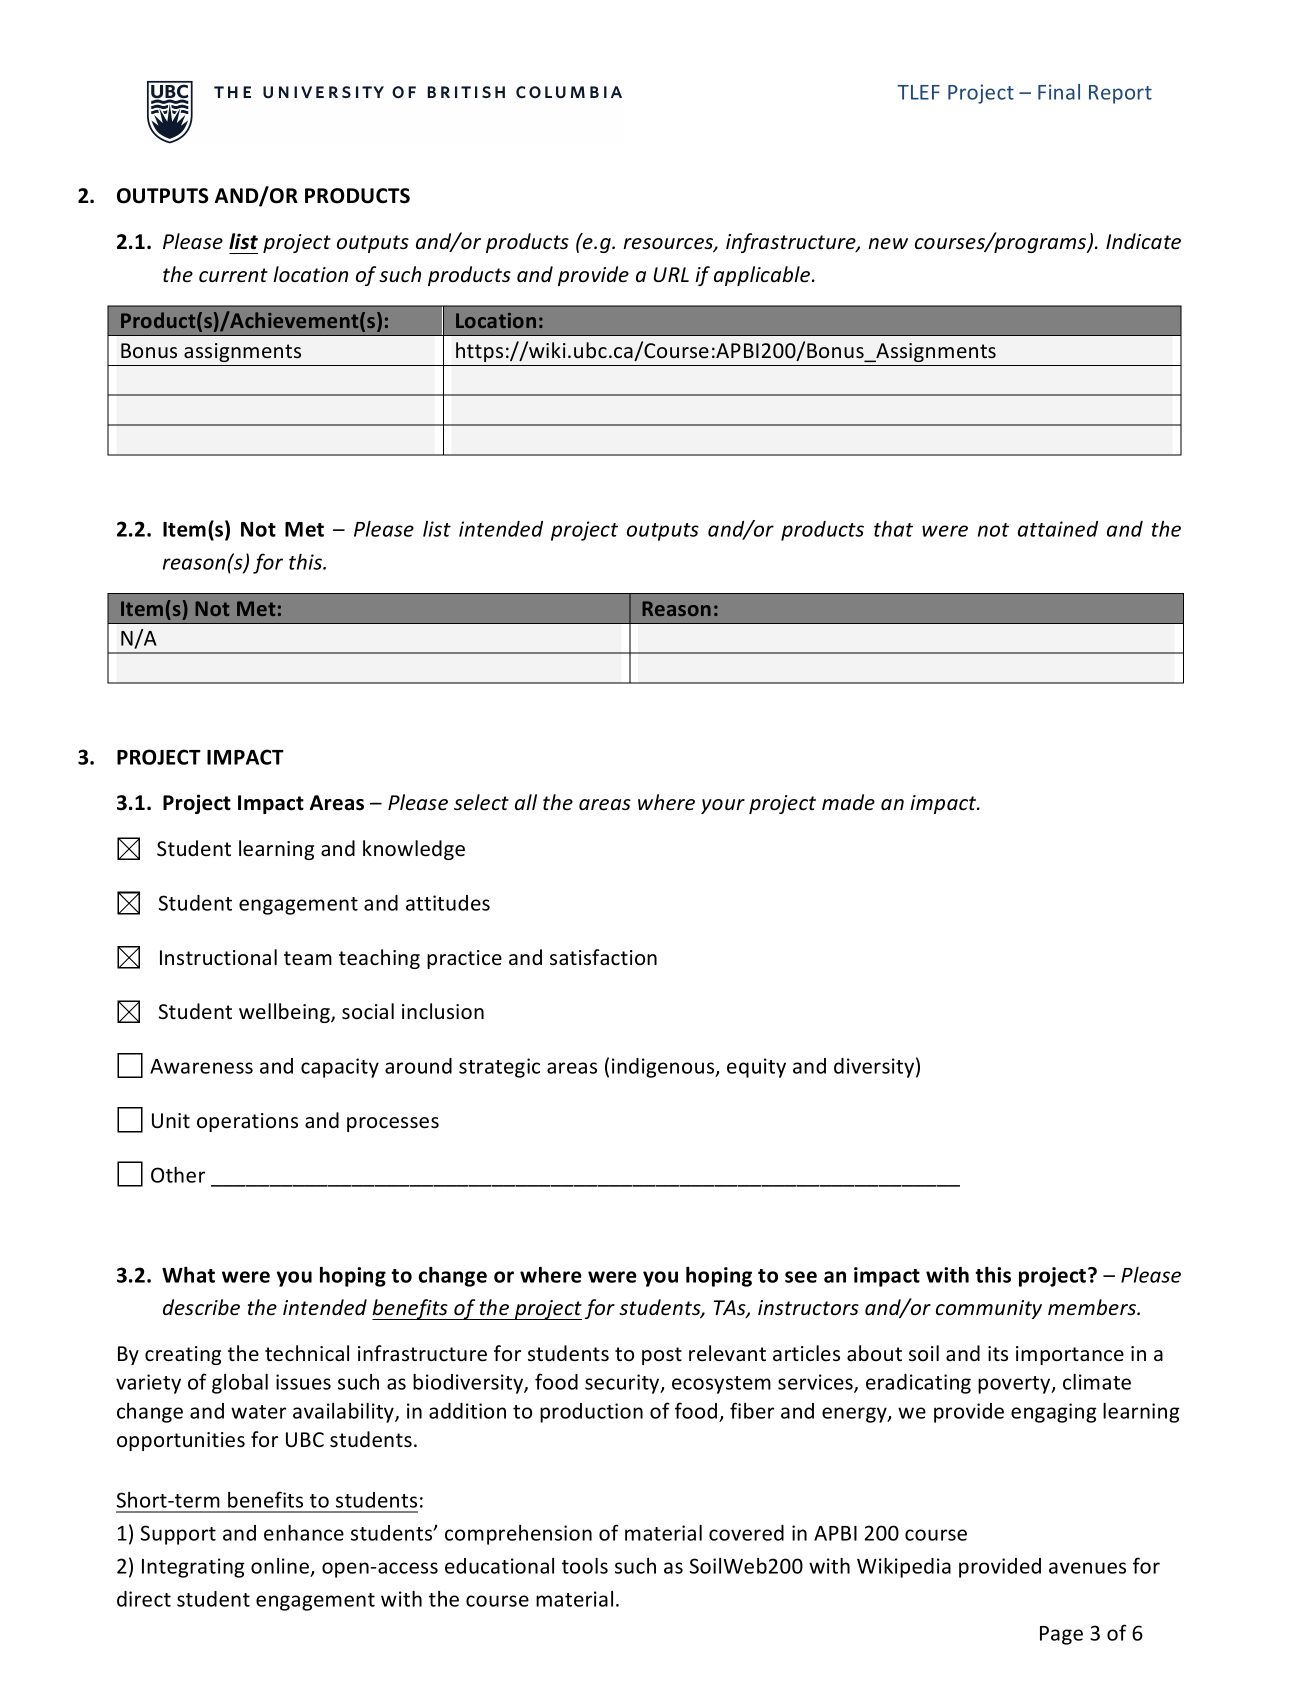  Describe the element at coordinates (1093, 1307) in the document. I see `members` at that location.
